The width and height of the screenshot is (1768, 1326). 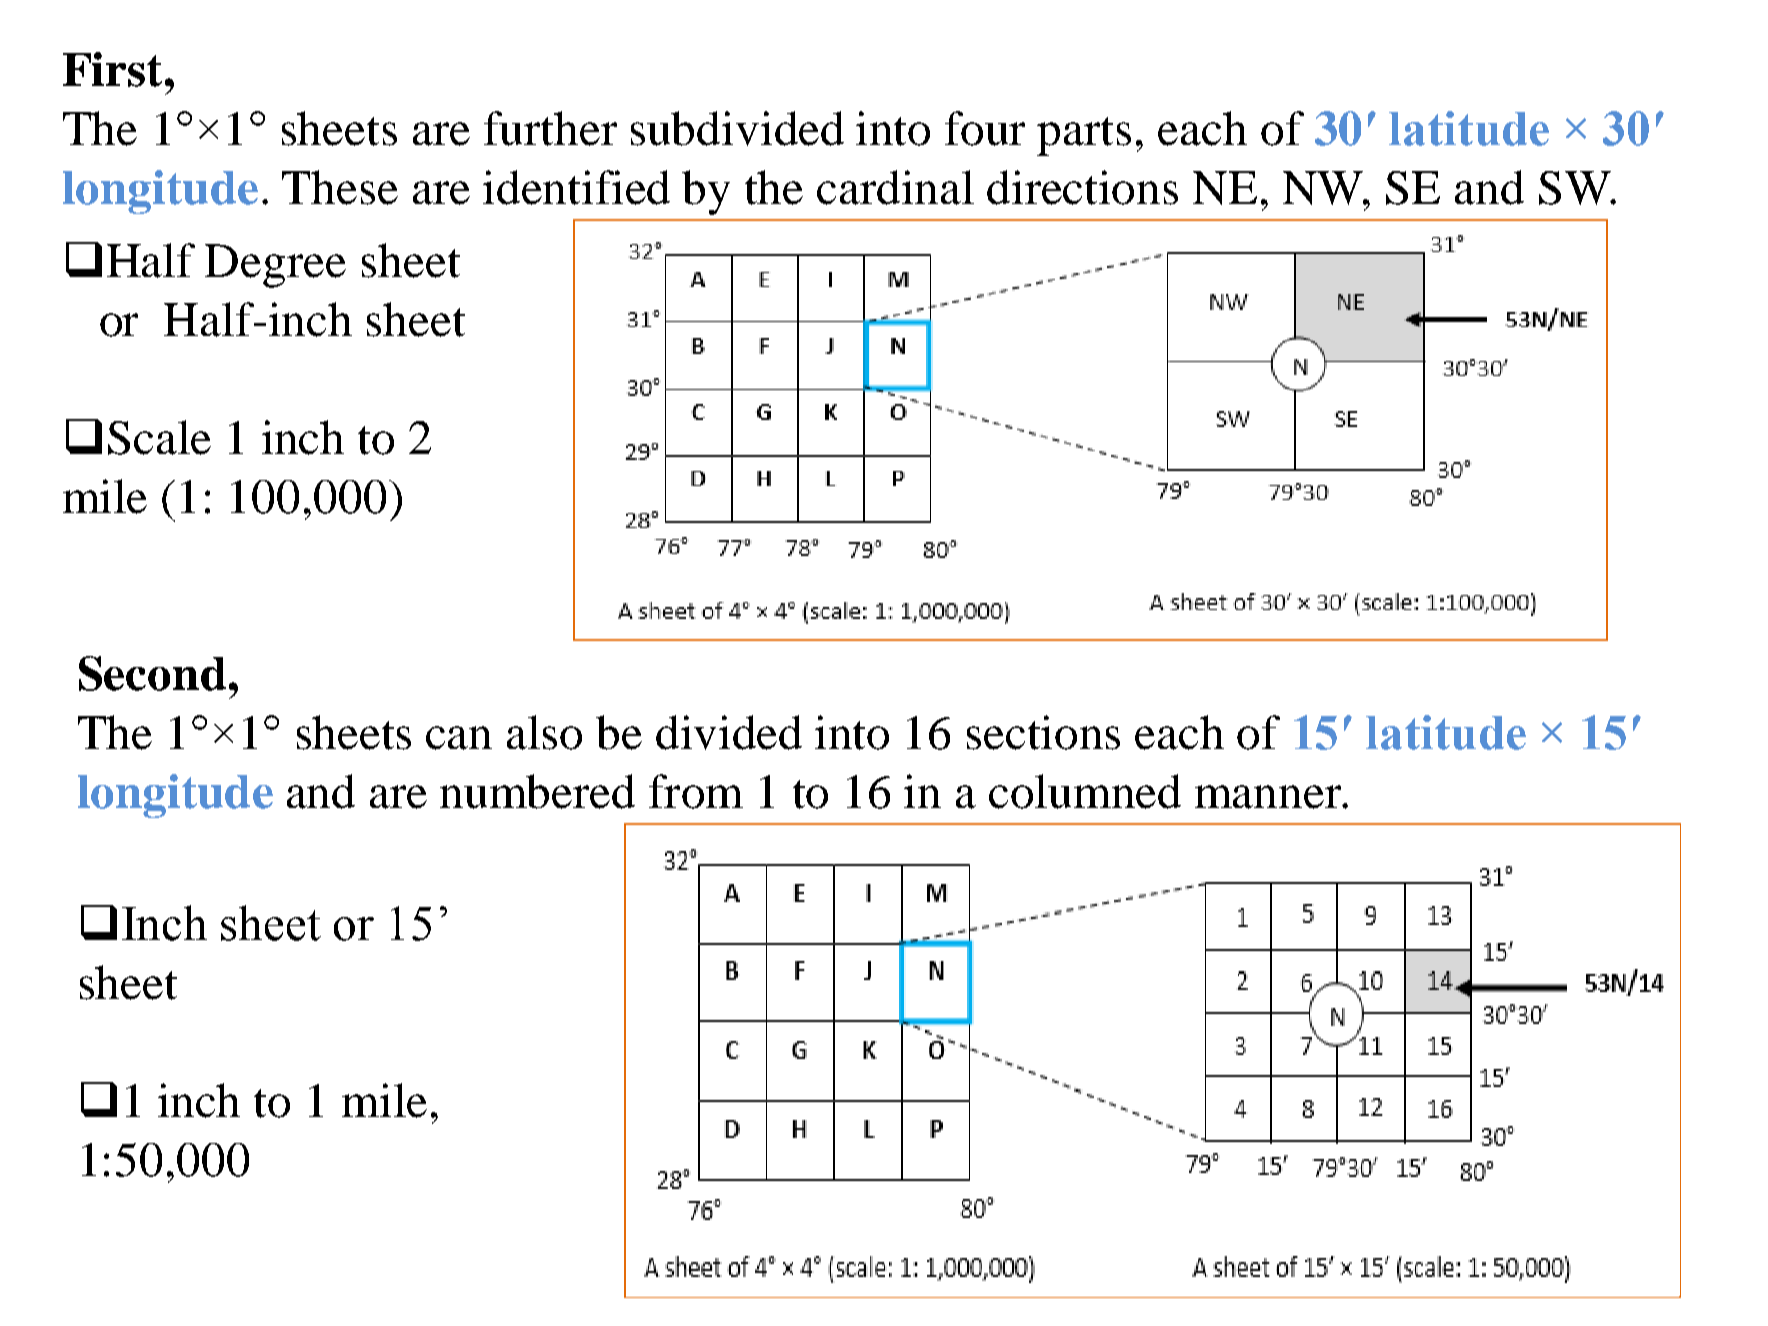 I want to click on also, so click(x=544, y=732).
